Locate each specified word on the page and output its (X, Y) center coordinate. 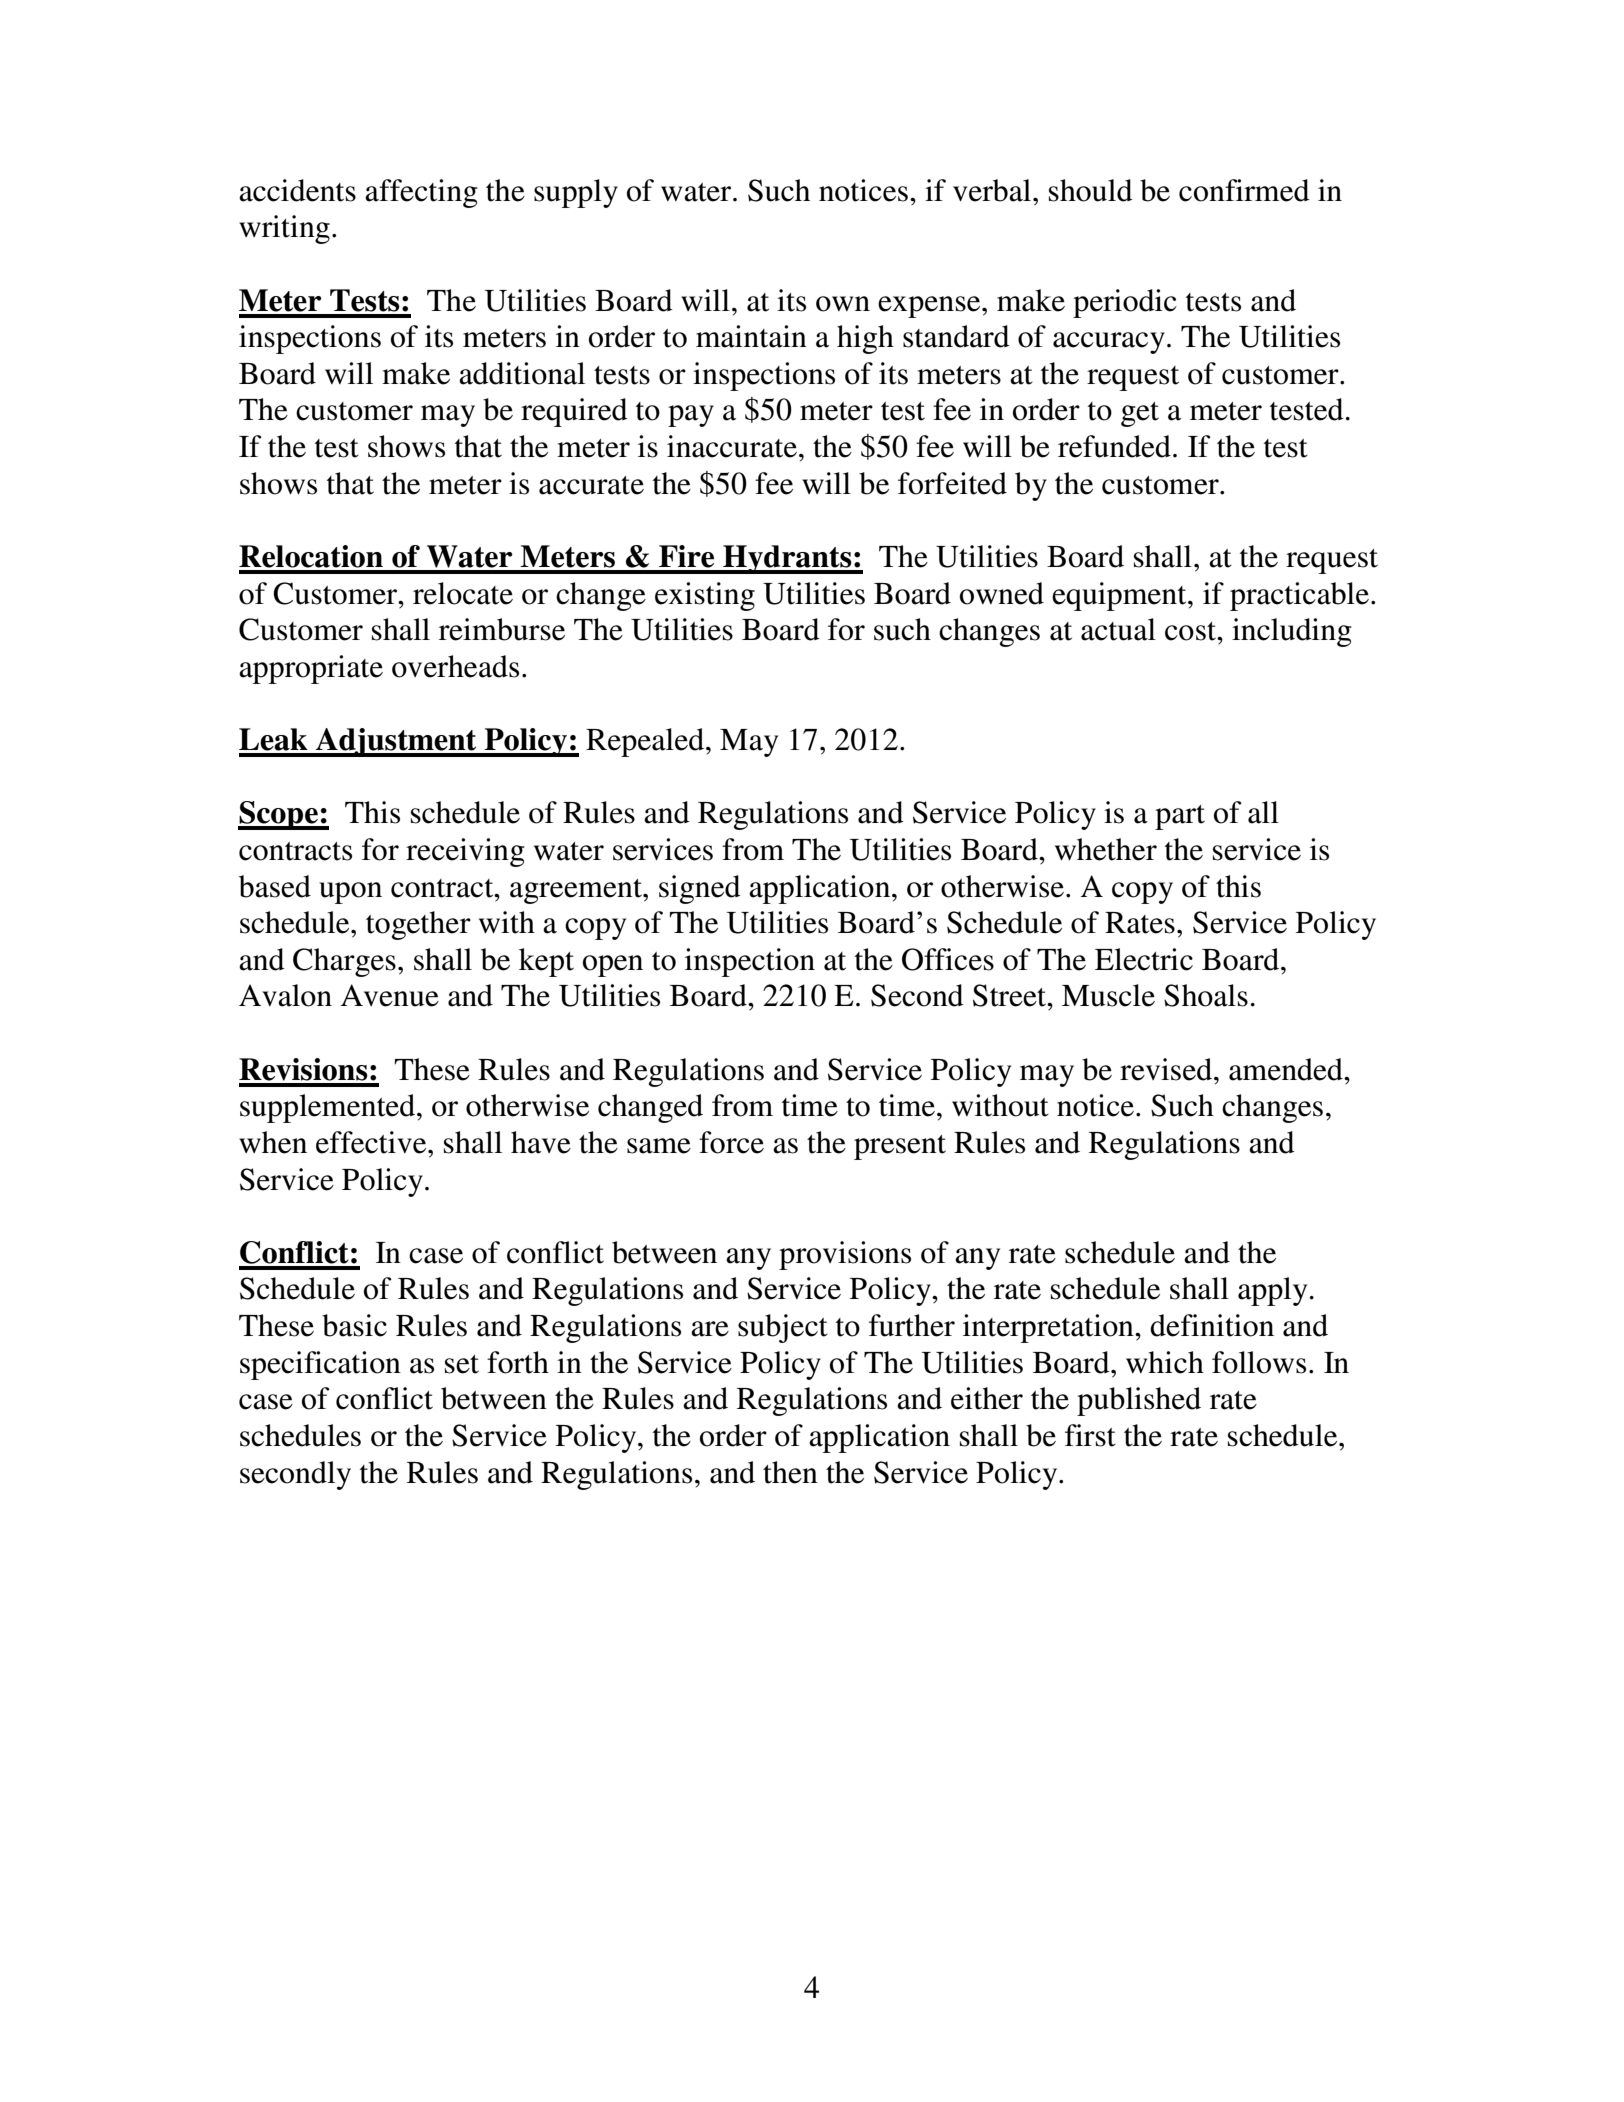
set (462, 1364)
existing (705, 596)
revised (1167, 1069)
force (731, 1142)
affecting (421, 193)
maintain (751, 336)
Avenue (390, 995)
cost (1192, 631)
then (790, 1472)
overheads (455, 666)
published (1139, 1401)
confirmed (1244, 190)
